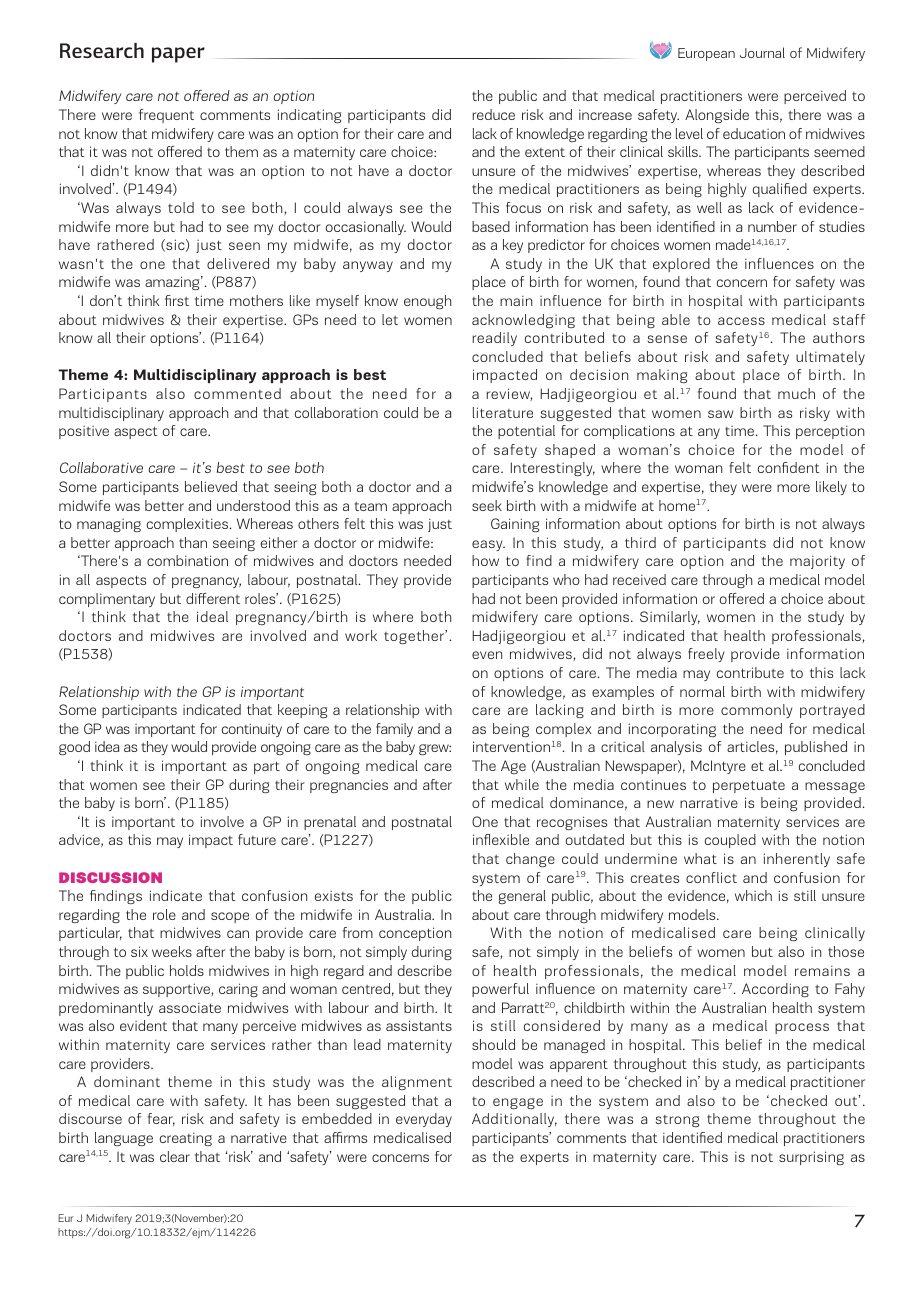 The width and height of the screenshot is (924, 1295). Describe the element at coordinates (166, 116) in the screenshot. I see `frequent` at that location.
